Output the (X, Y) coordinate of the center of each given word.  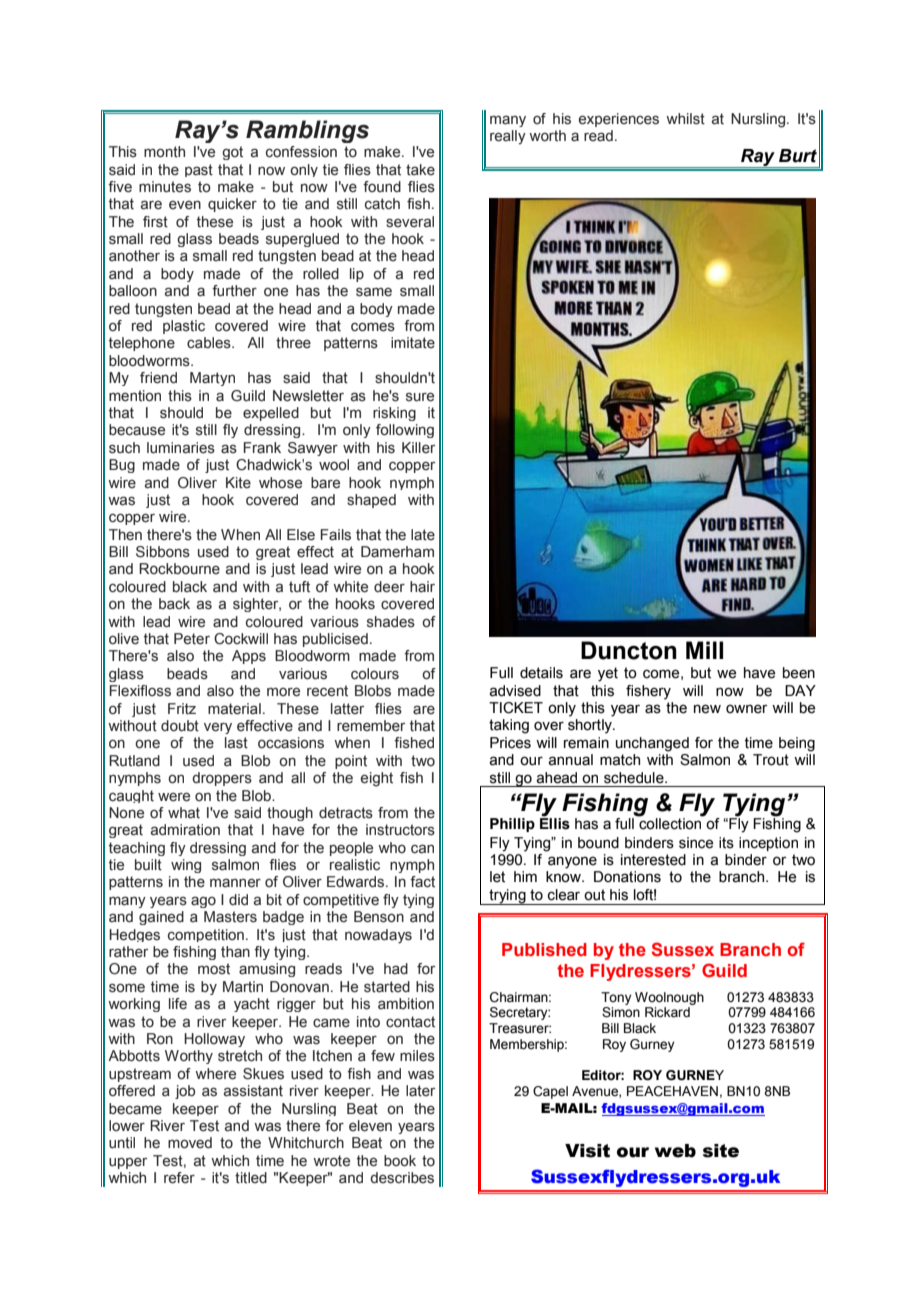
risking (394, 414)
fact (422, 882)
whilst (685, 119)
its (726, 843)
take (420, 170)
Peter (192, 639)
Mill (704, 650)
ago (203, 902)
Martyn (212, 379)
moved (190, 1143)
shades (391, 622)
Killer (418, 447)
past (199, 170)
